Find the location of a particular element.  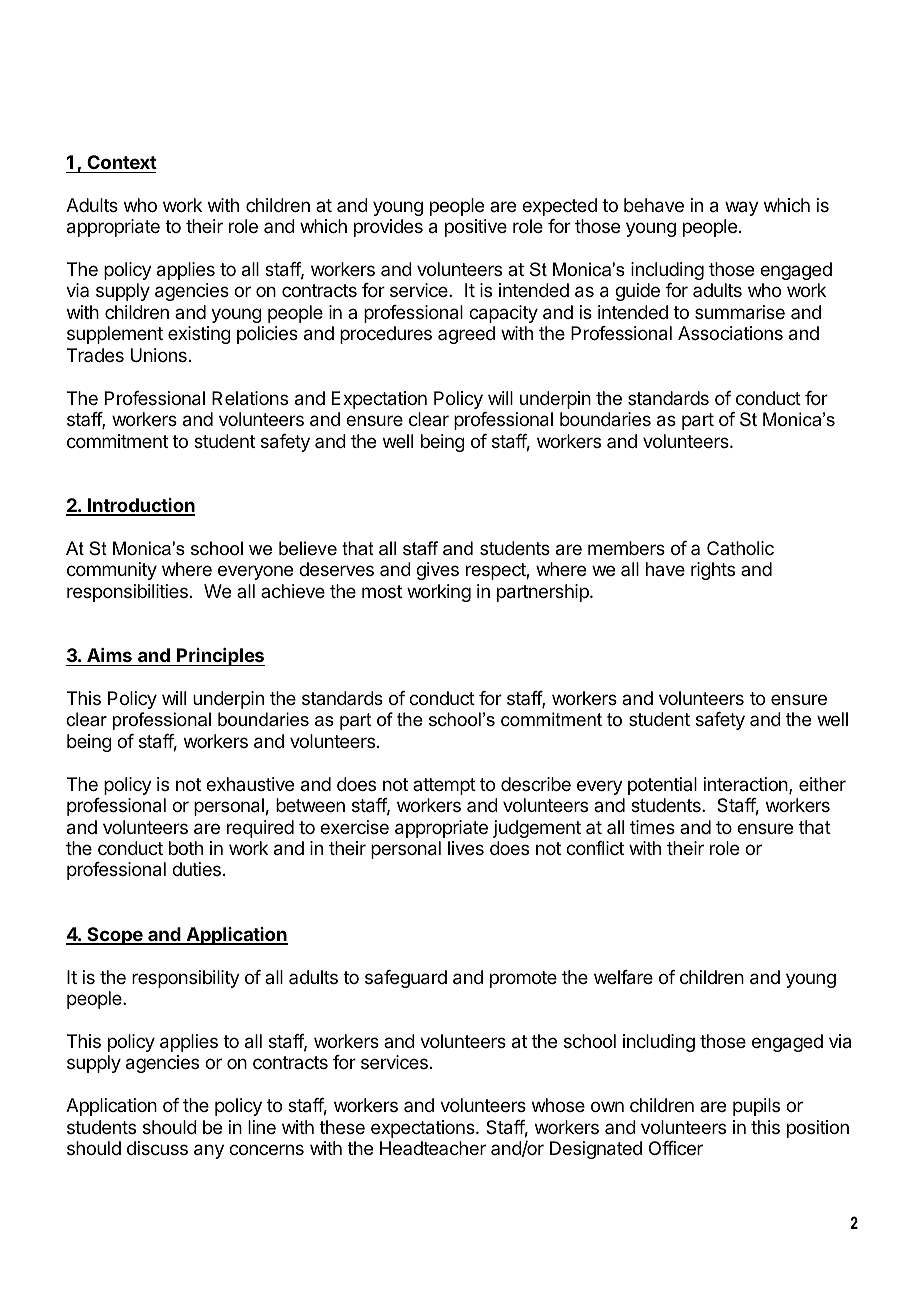

Principles is located at coordinates (220, 657).
